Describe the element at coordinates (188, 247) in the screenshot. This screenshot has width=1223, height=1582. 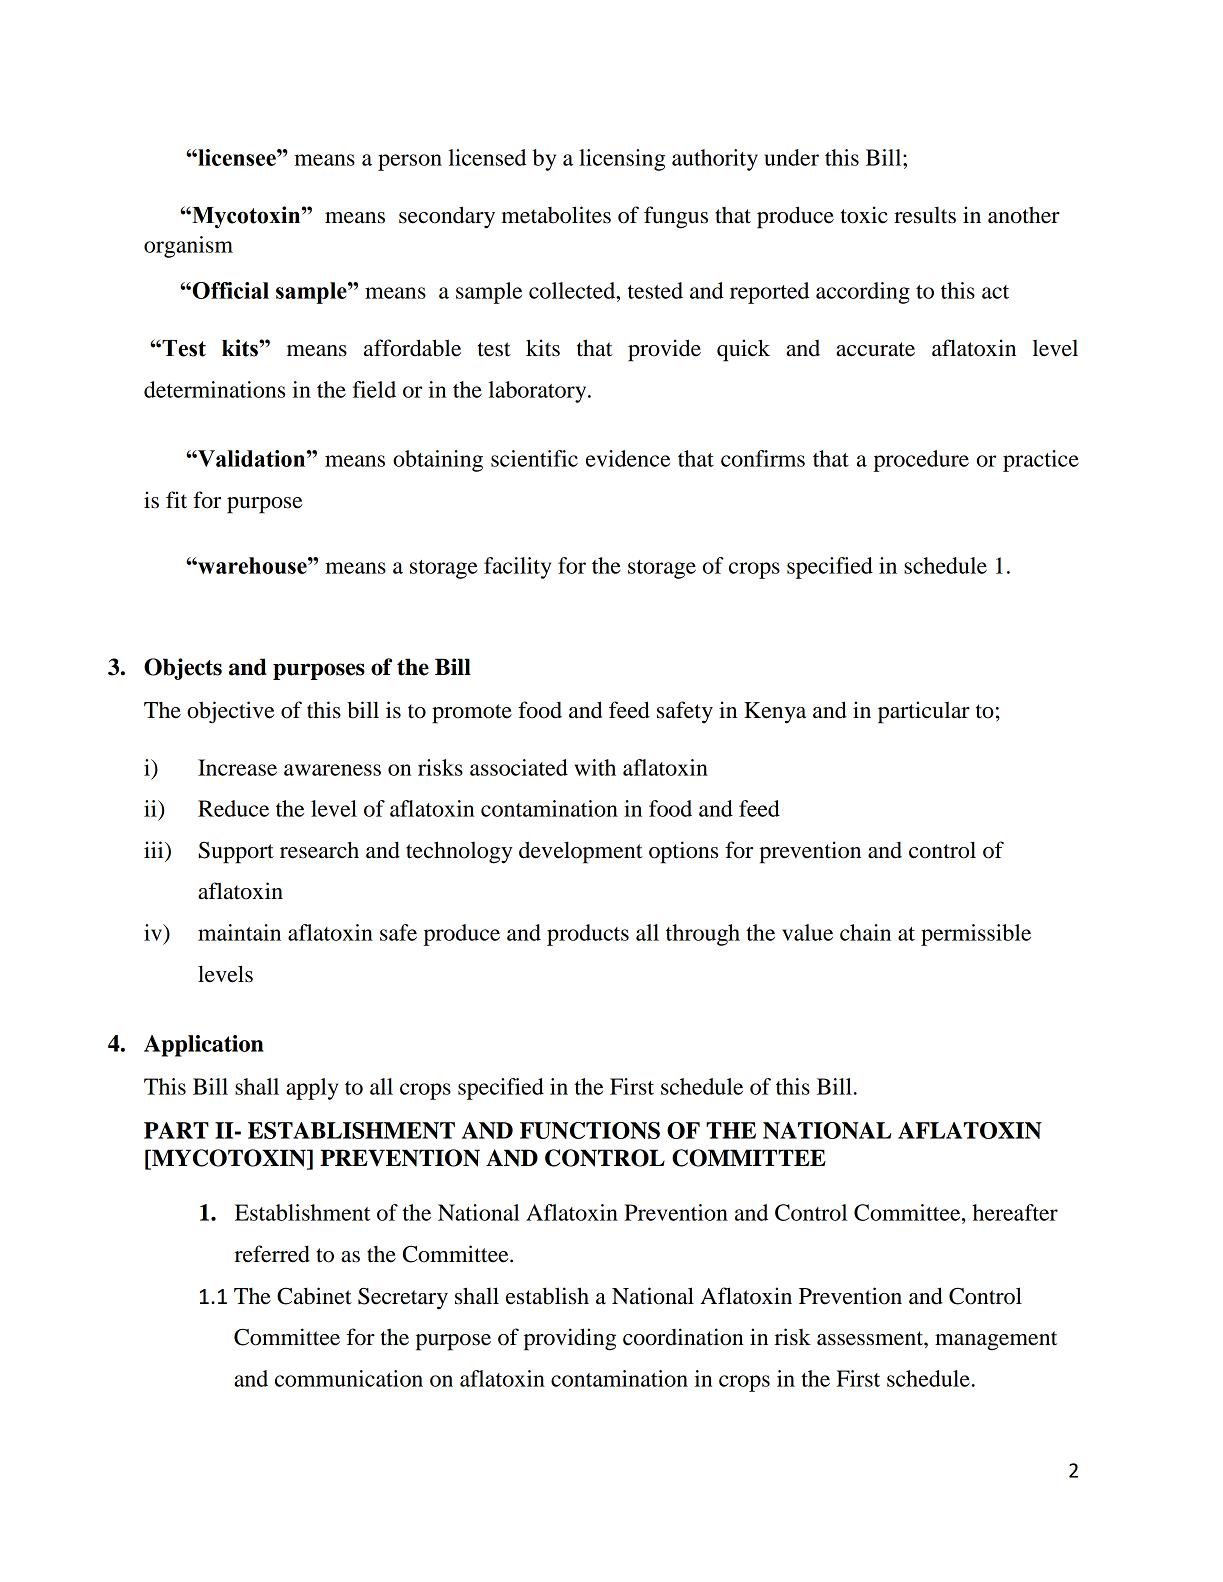
I see `organism` at that location.
